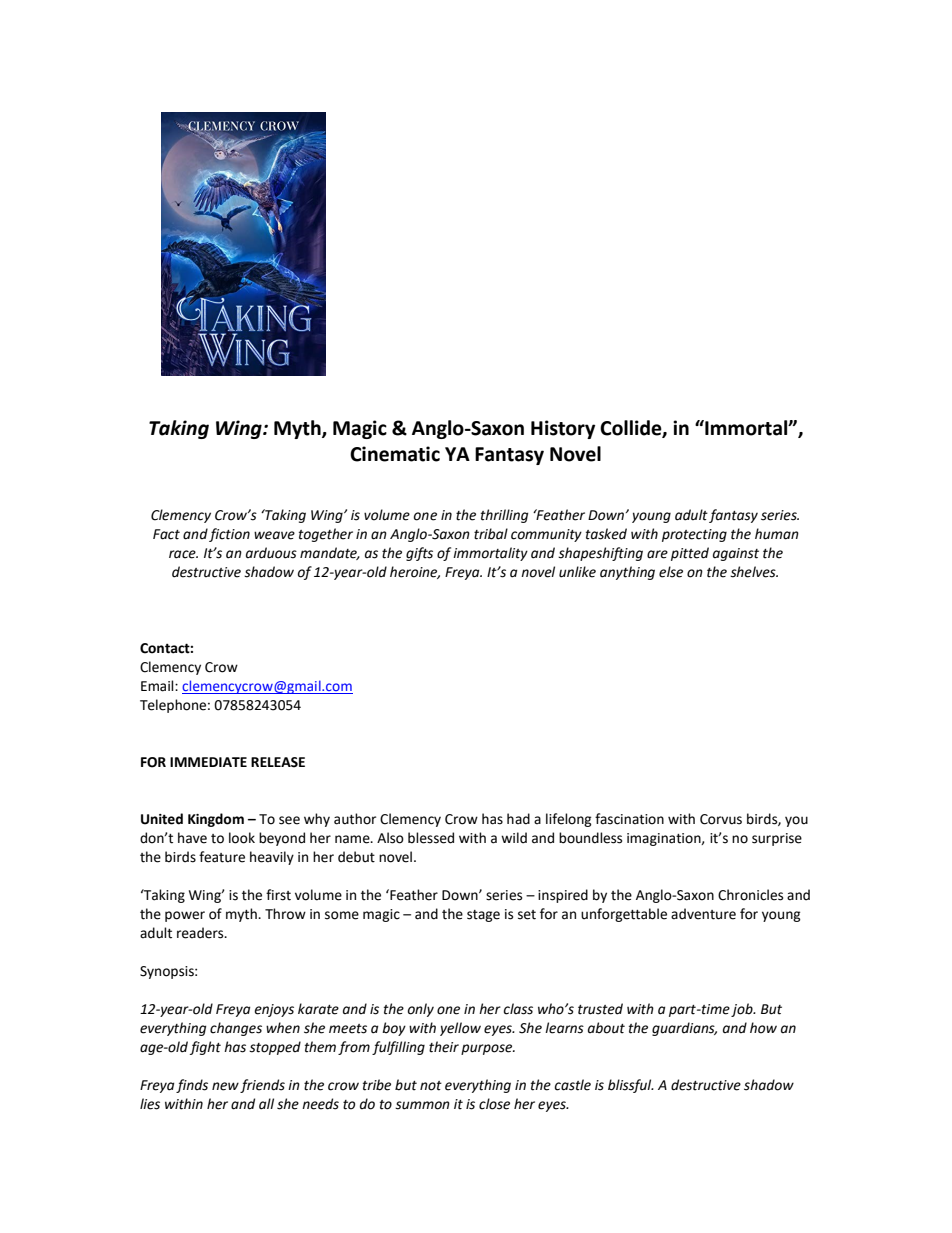 This image has width=952, height=1233. Describe the element at coordinates (225, 1086) in the image. I see `new` at that location.
